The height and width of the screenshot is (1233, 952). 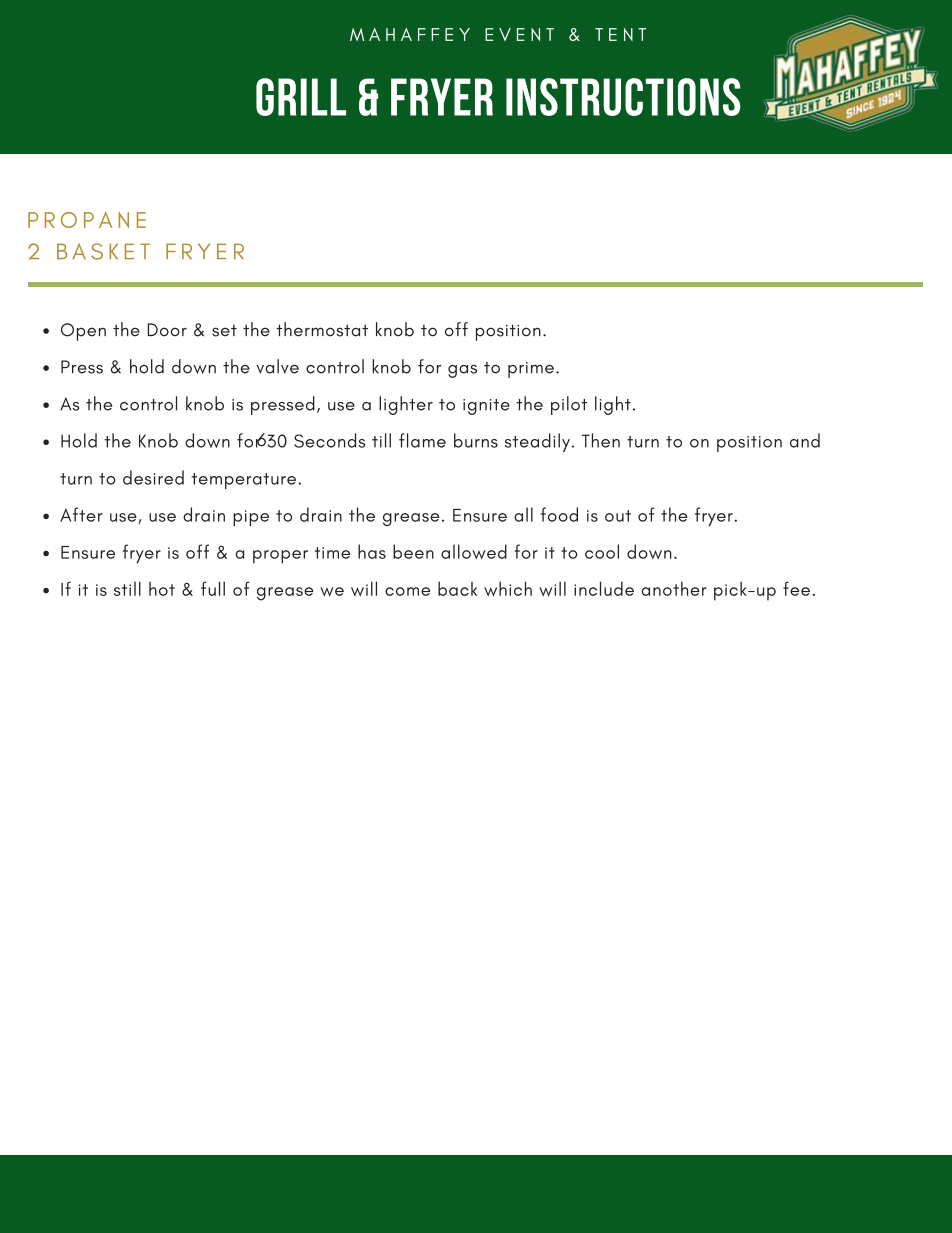 I want to click on thermostat, so click(x=322, y=329).
